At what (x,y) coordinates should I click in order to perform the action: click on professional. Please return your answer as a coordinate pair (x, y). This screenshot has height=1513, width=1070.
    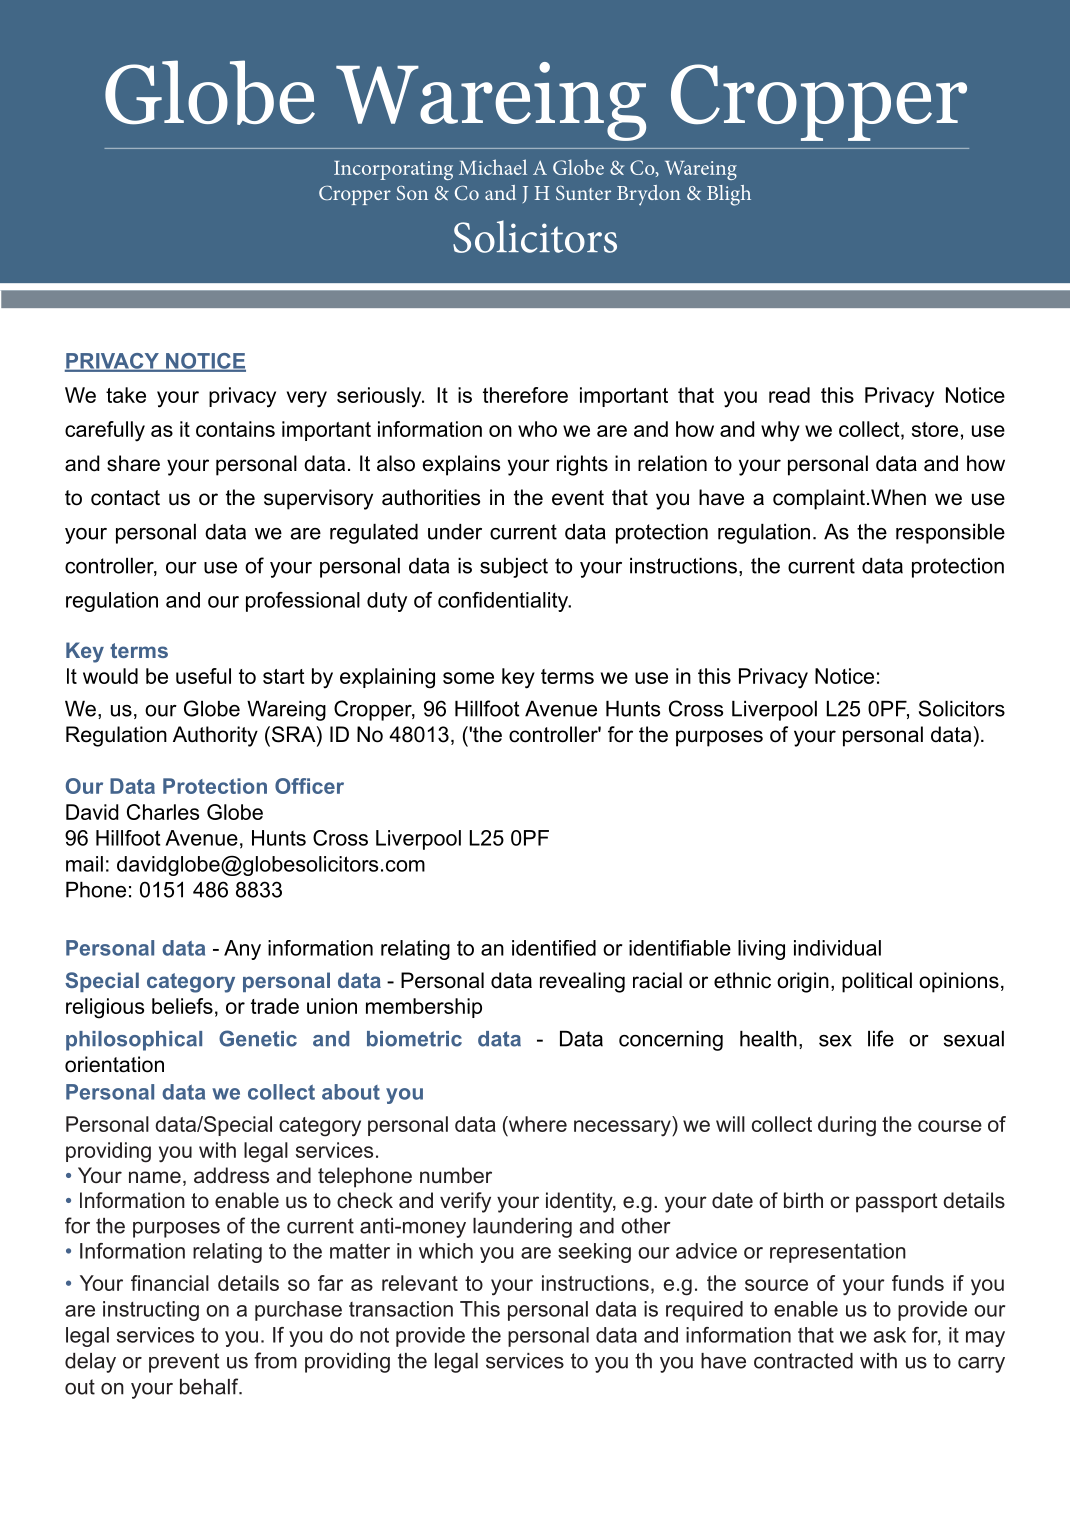
    Looking at the image, I should click on (303, 602).
